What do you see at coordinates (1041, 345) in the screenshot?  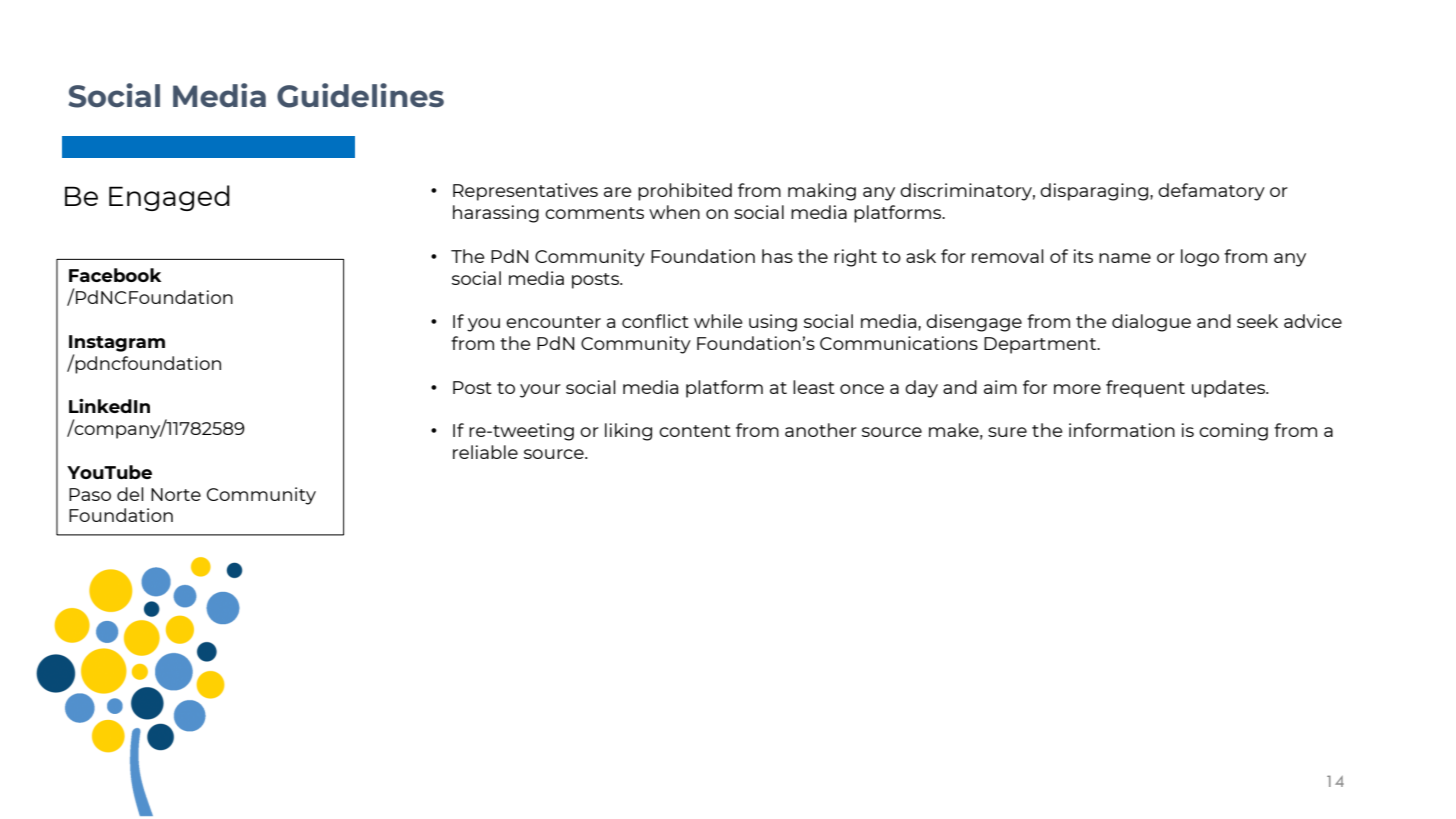 I see `Department` at bounding box center [1041, 345].
